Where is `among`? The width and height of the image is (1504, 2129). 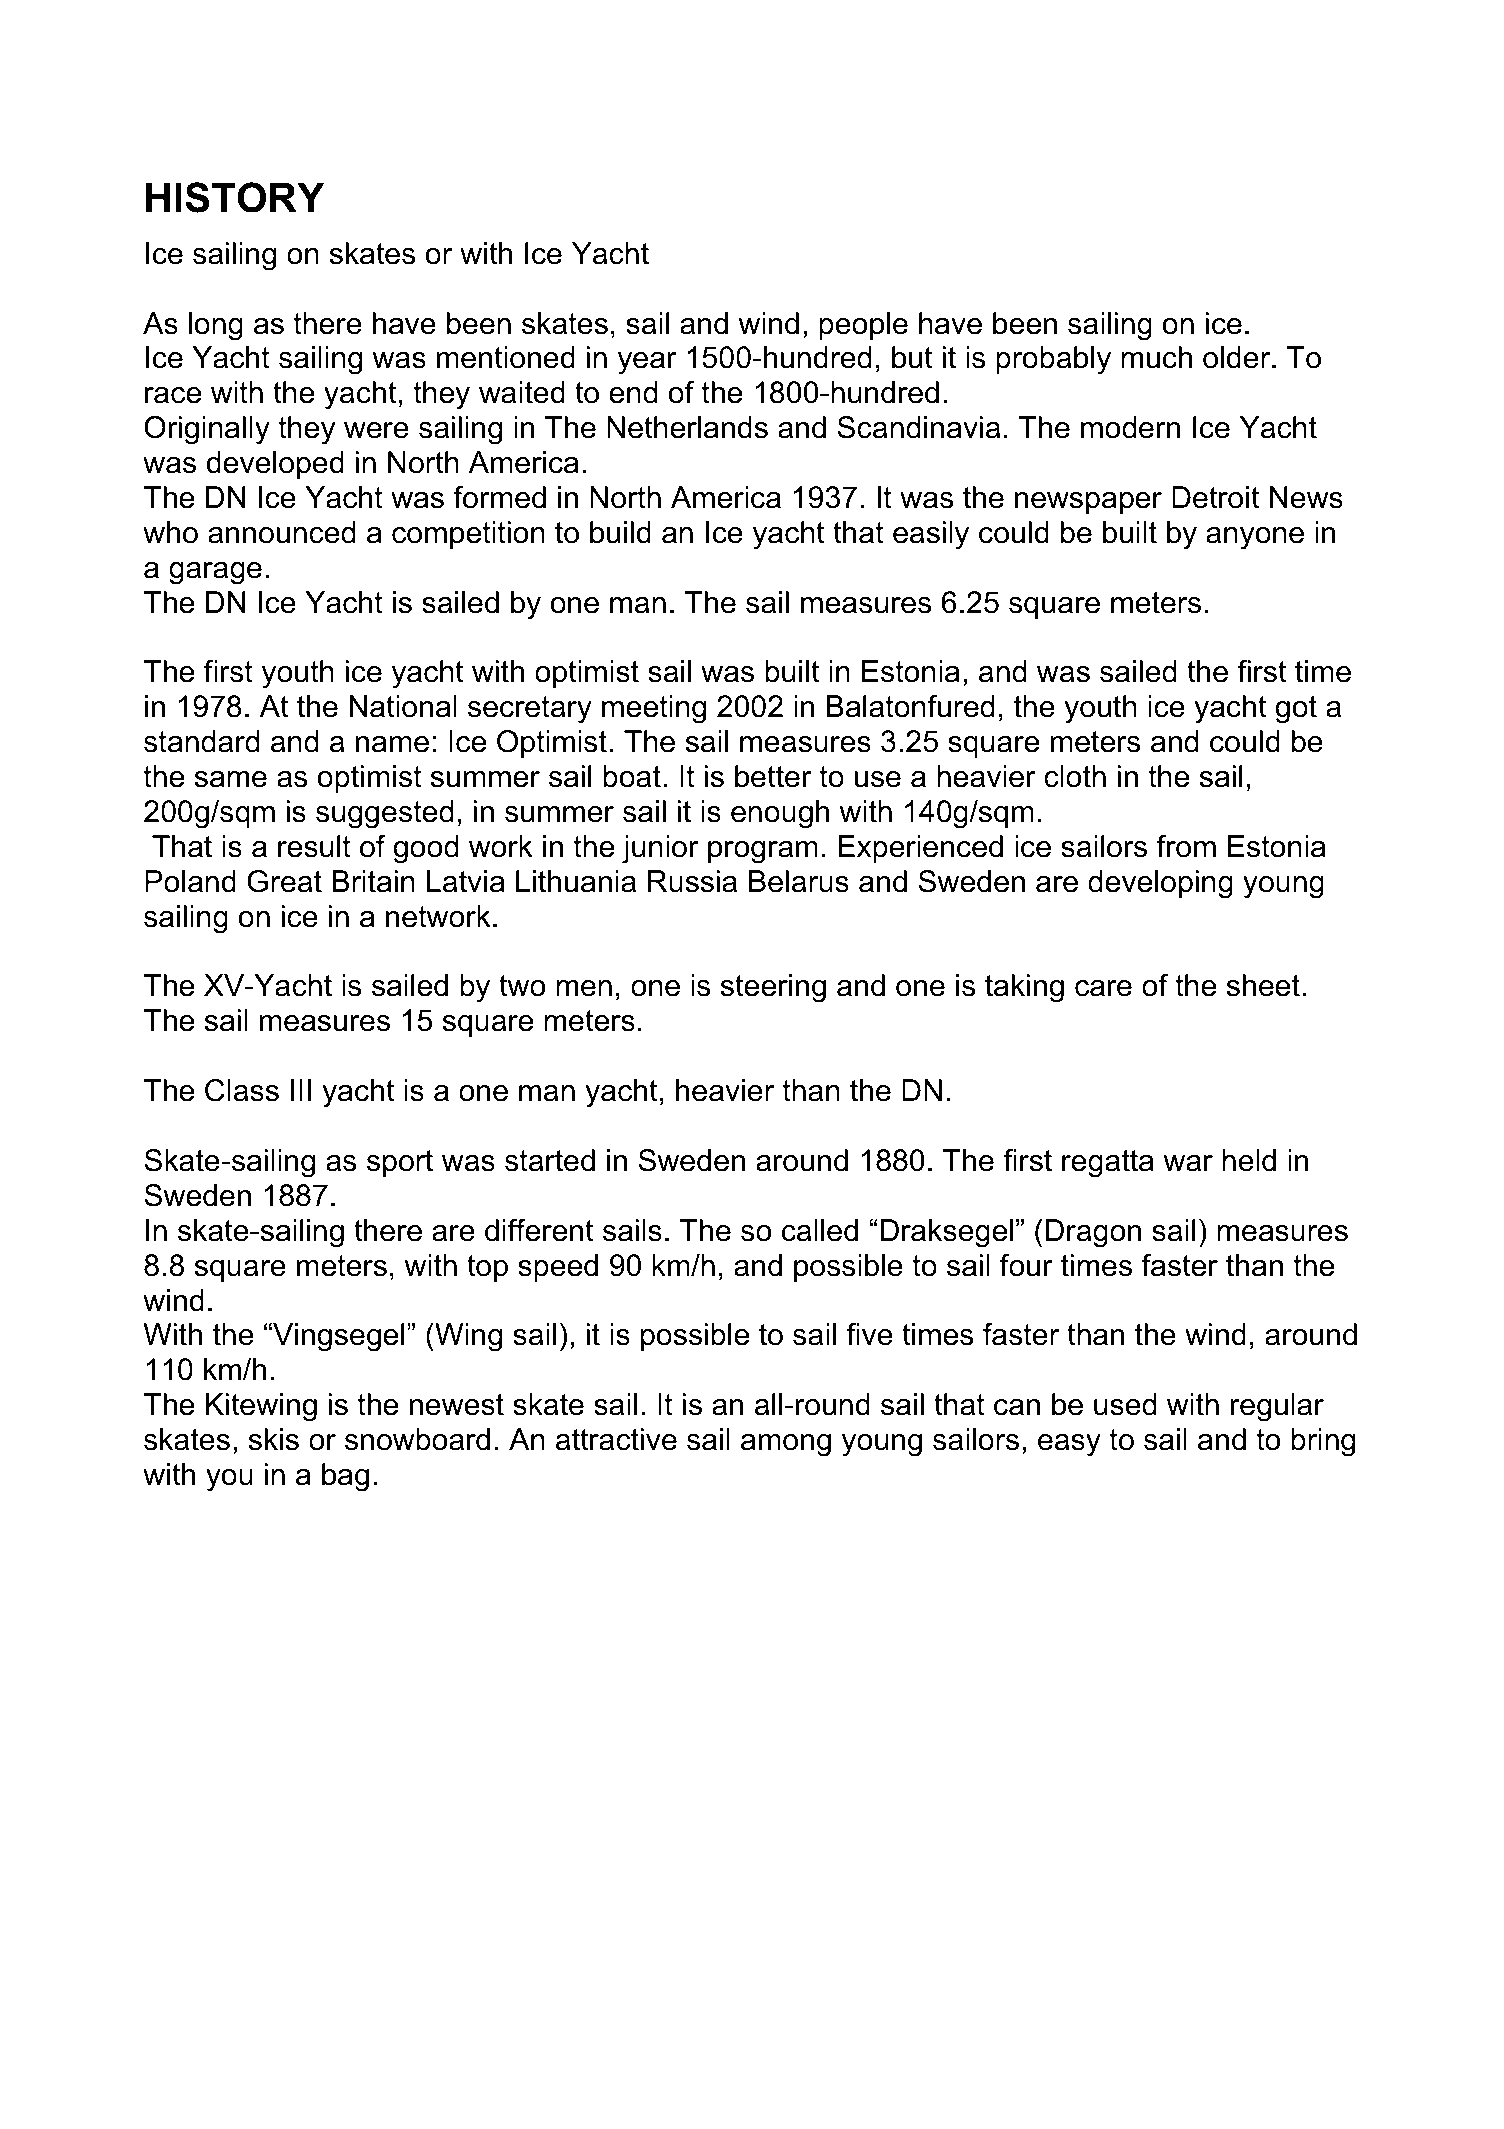
among is located at coordinates (786, 1445).
